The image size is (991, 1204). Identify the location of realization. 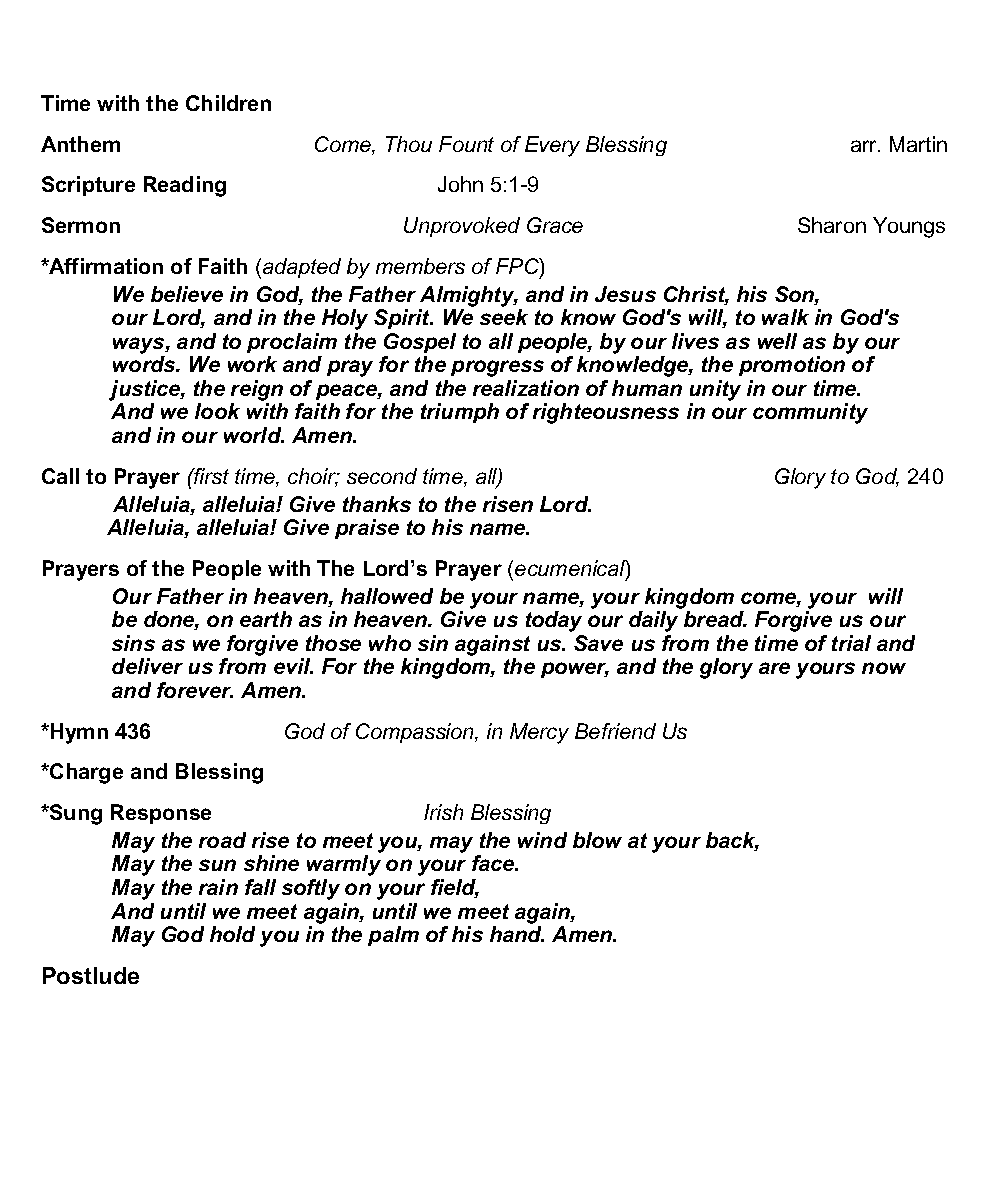
(526, 388).
